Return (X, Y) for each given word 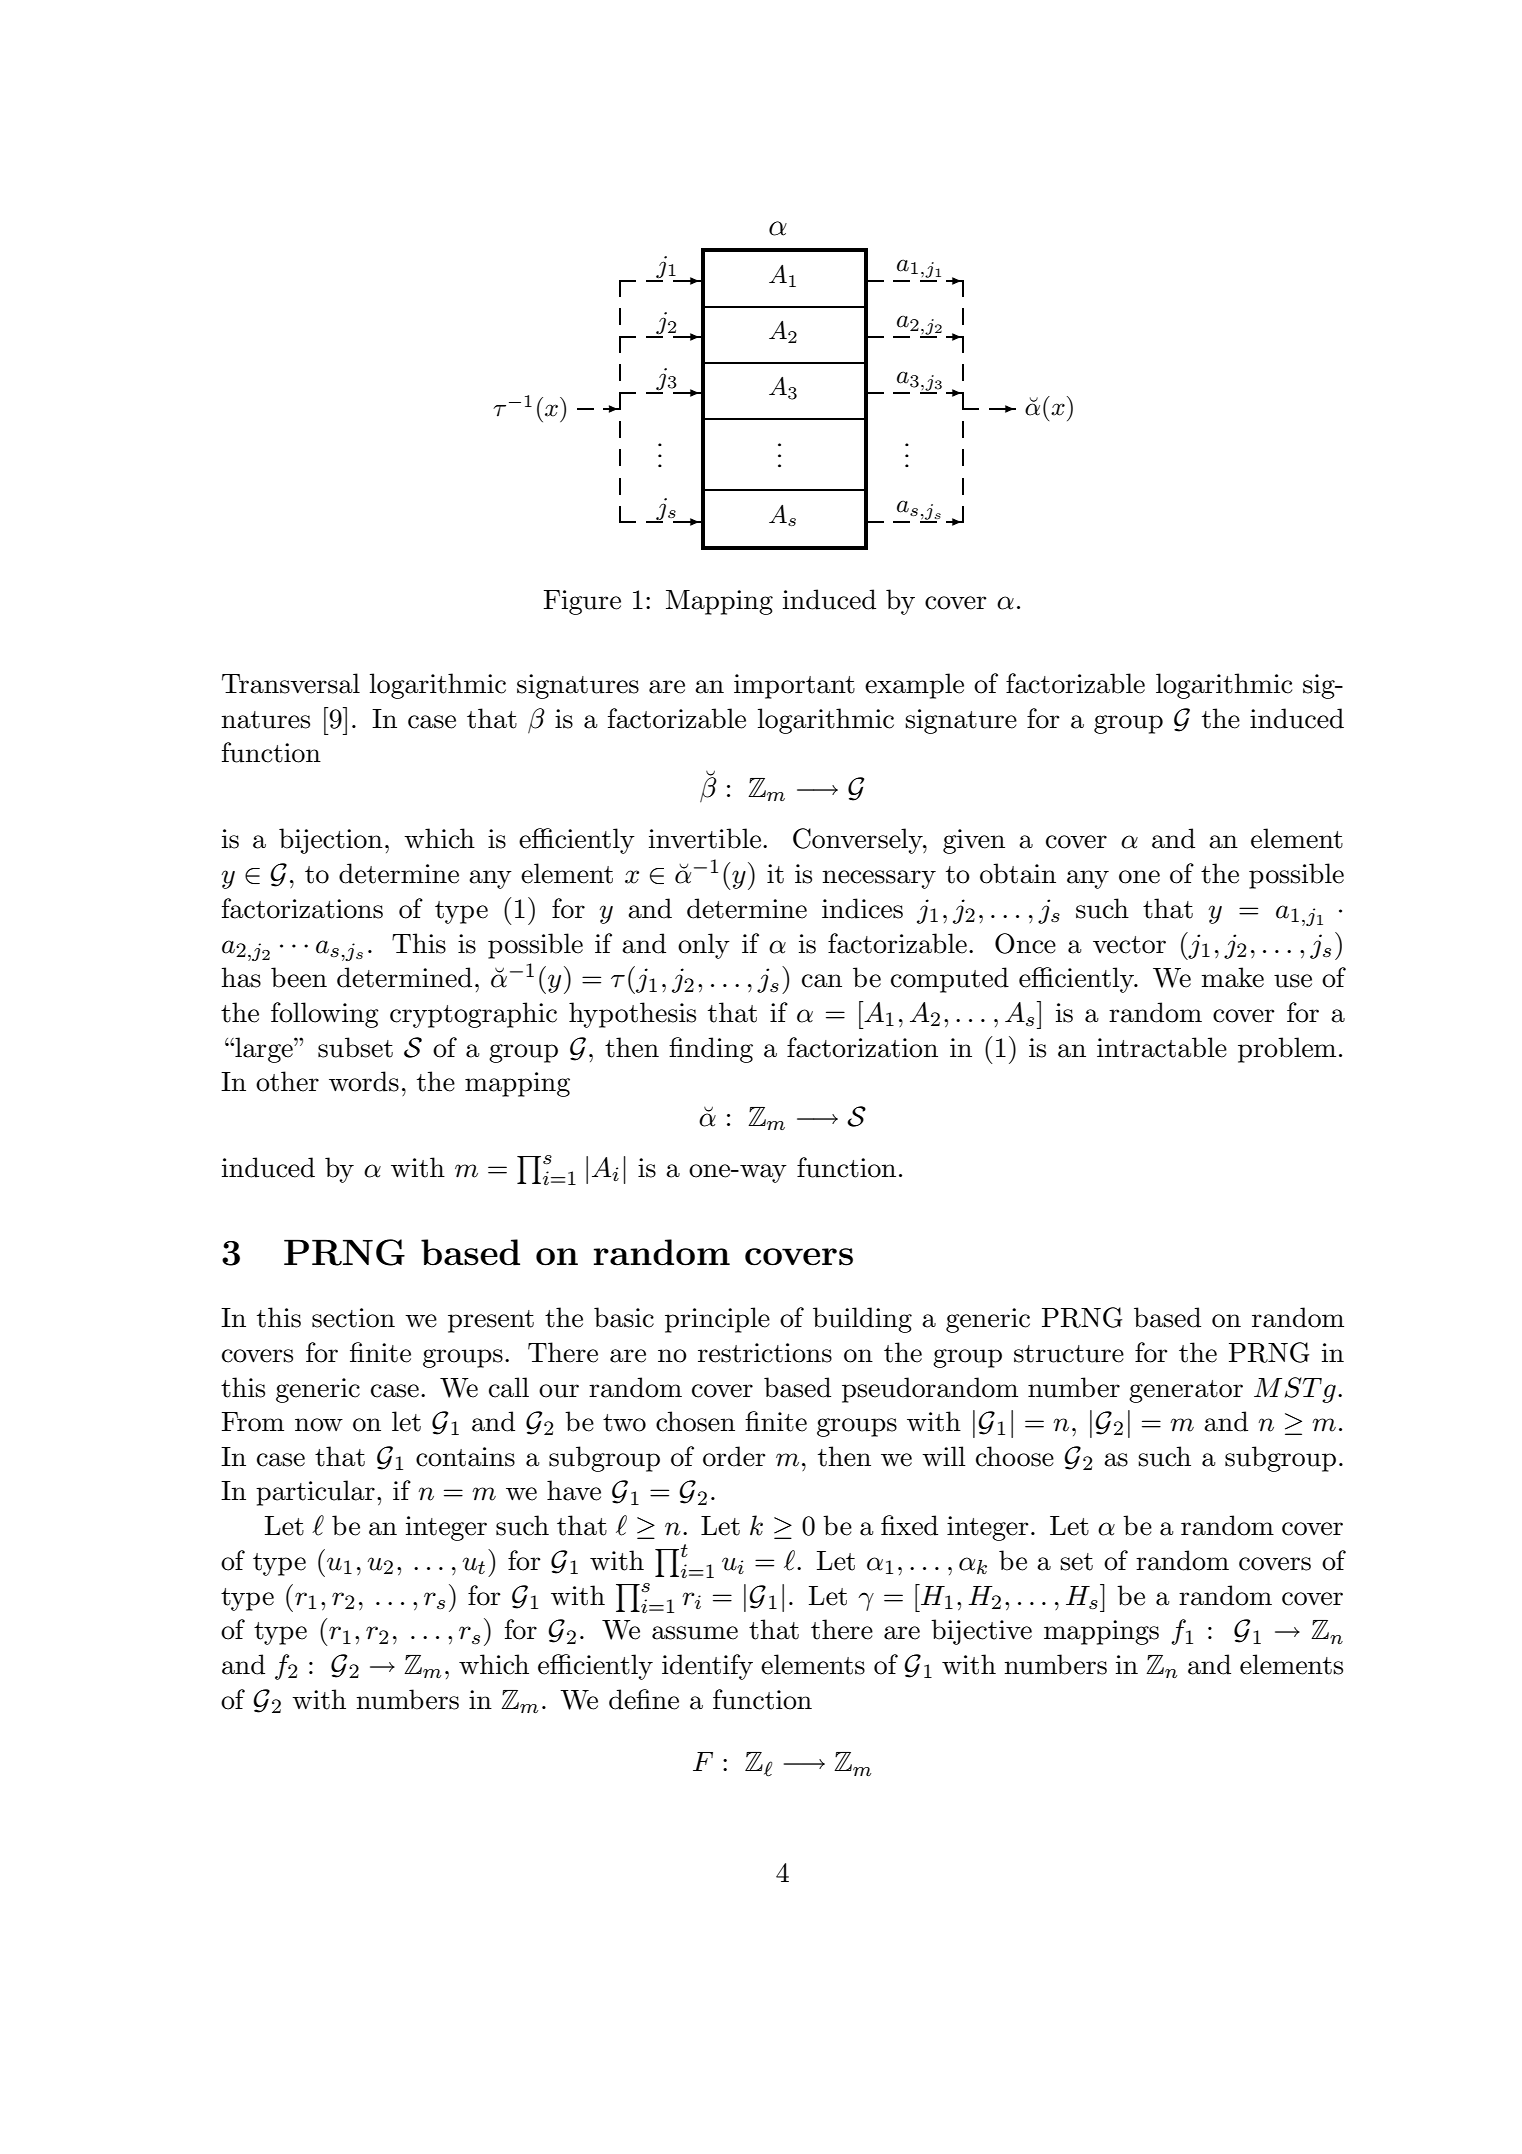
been (299, 977)
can (822, 981)
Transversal (291, 683)
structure (1069, 1354)
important (794, 686)
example (914, 686)
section (353, 1318)
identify (707, 1667)
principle (717, 1320)
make (1232, 977)
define (644, 1699)
